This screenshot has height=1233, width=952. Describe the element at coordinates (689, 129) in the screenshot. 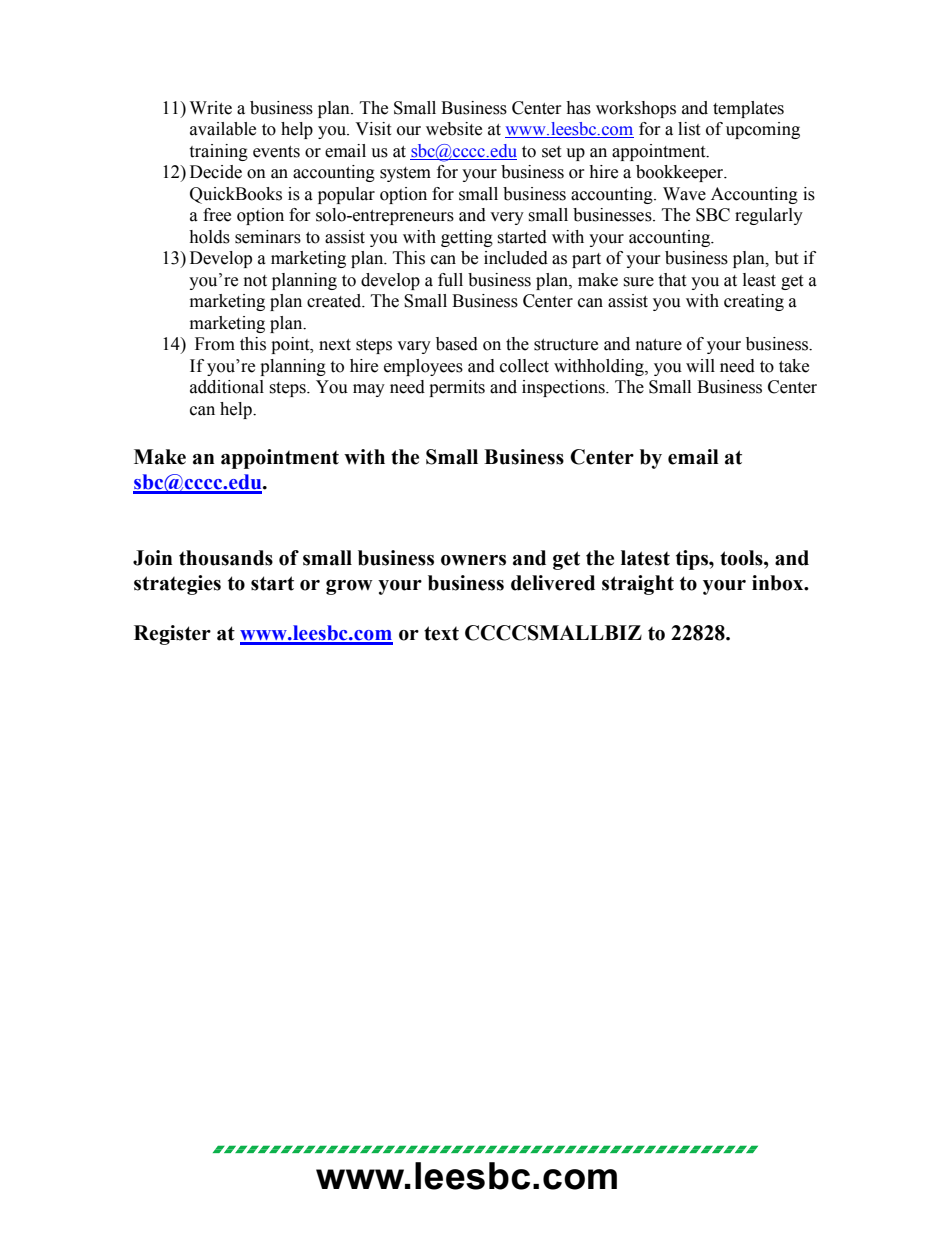

I see `list` at that location.
